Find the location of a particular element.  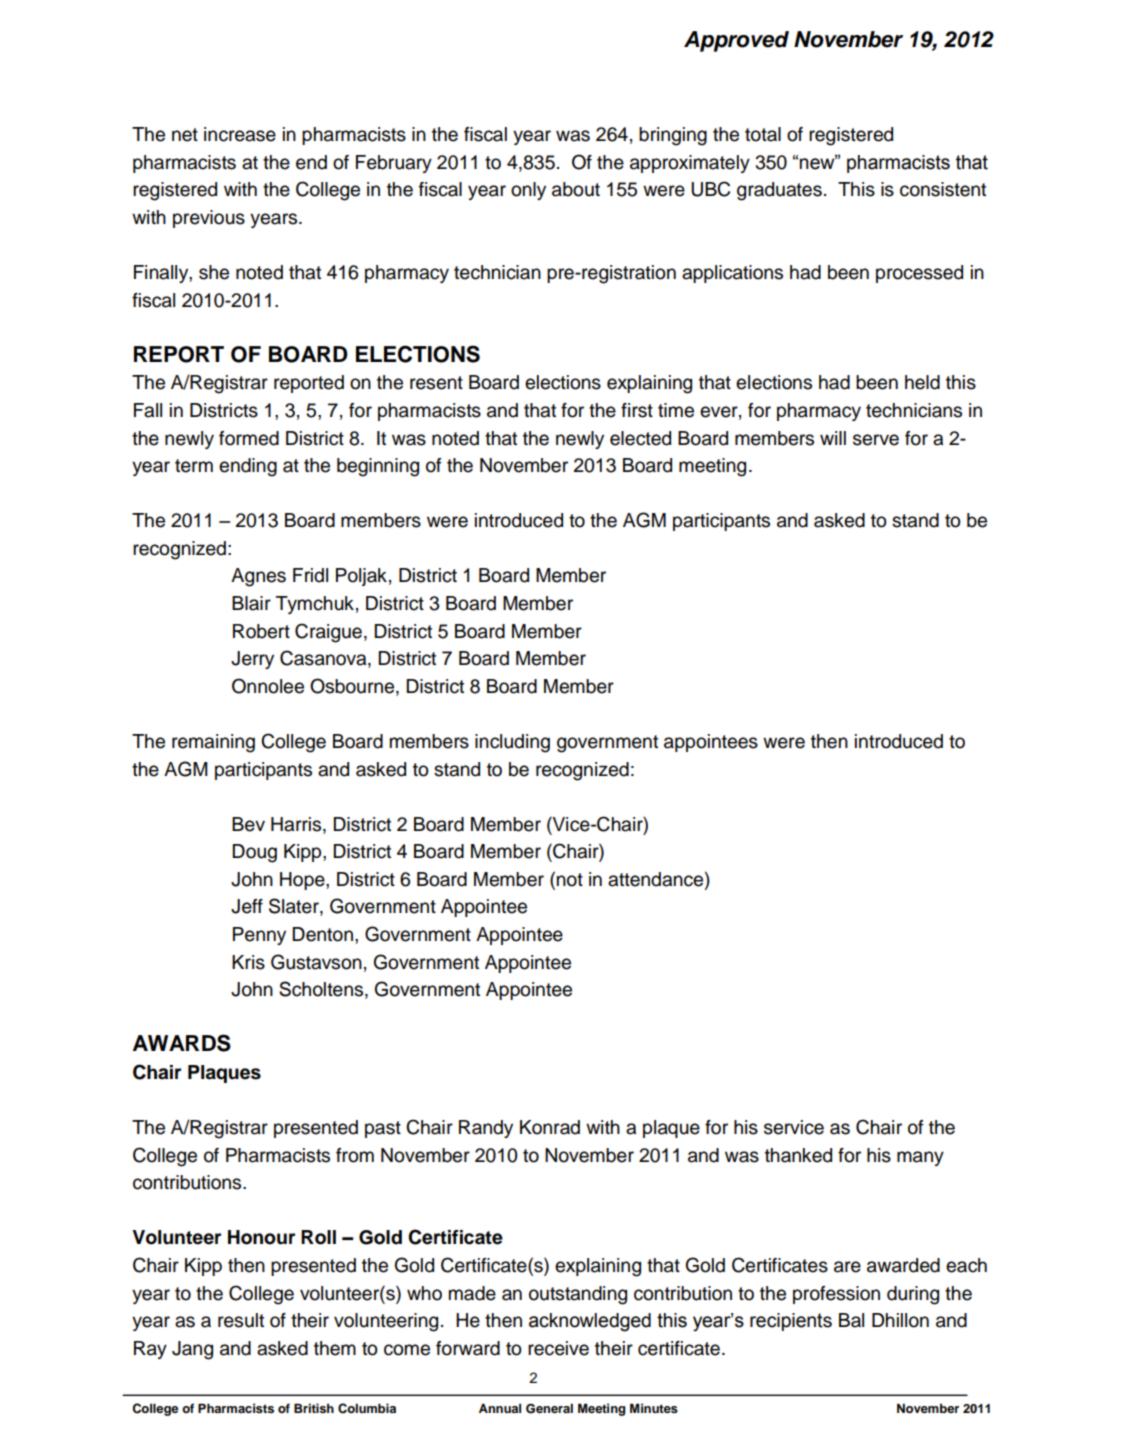

first is located at coordinates (637, 410).
